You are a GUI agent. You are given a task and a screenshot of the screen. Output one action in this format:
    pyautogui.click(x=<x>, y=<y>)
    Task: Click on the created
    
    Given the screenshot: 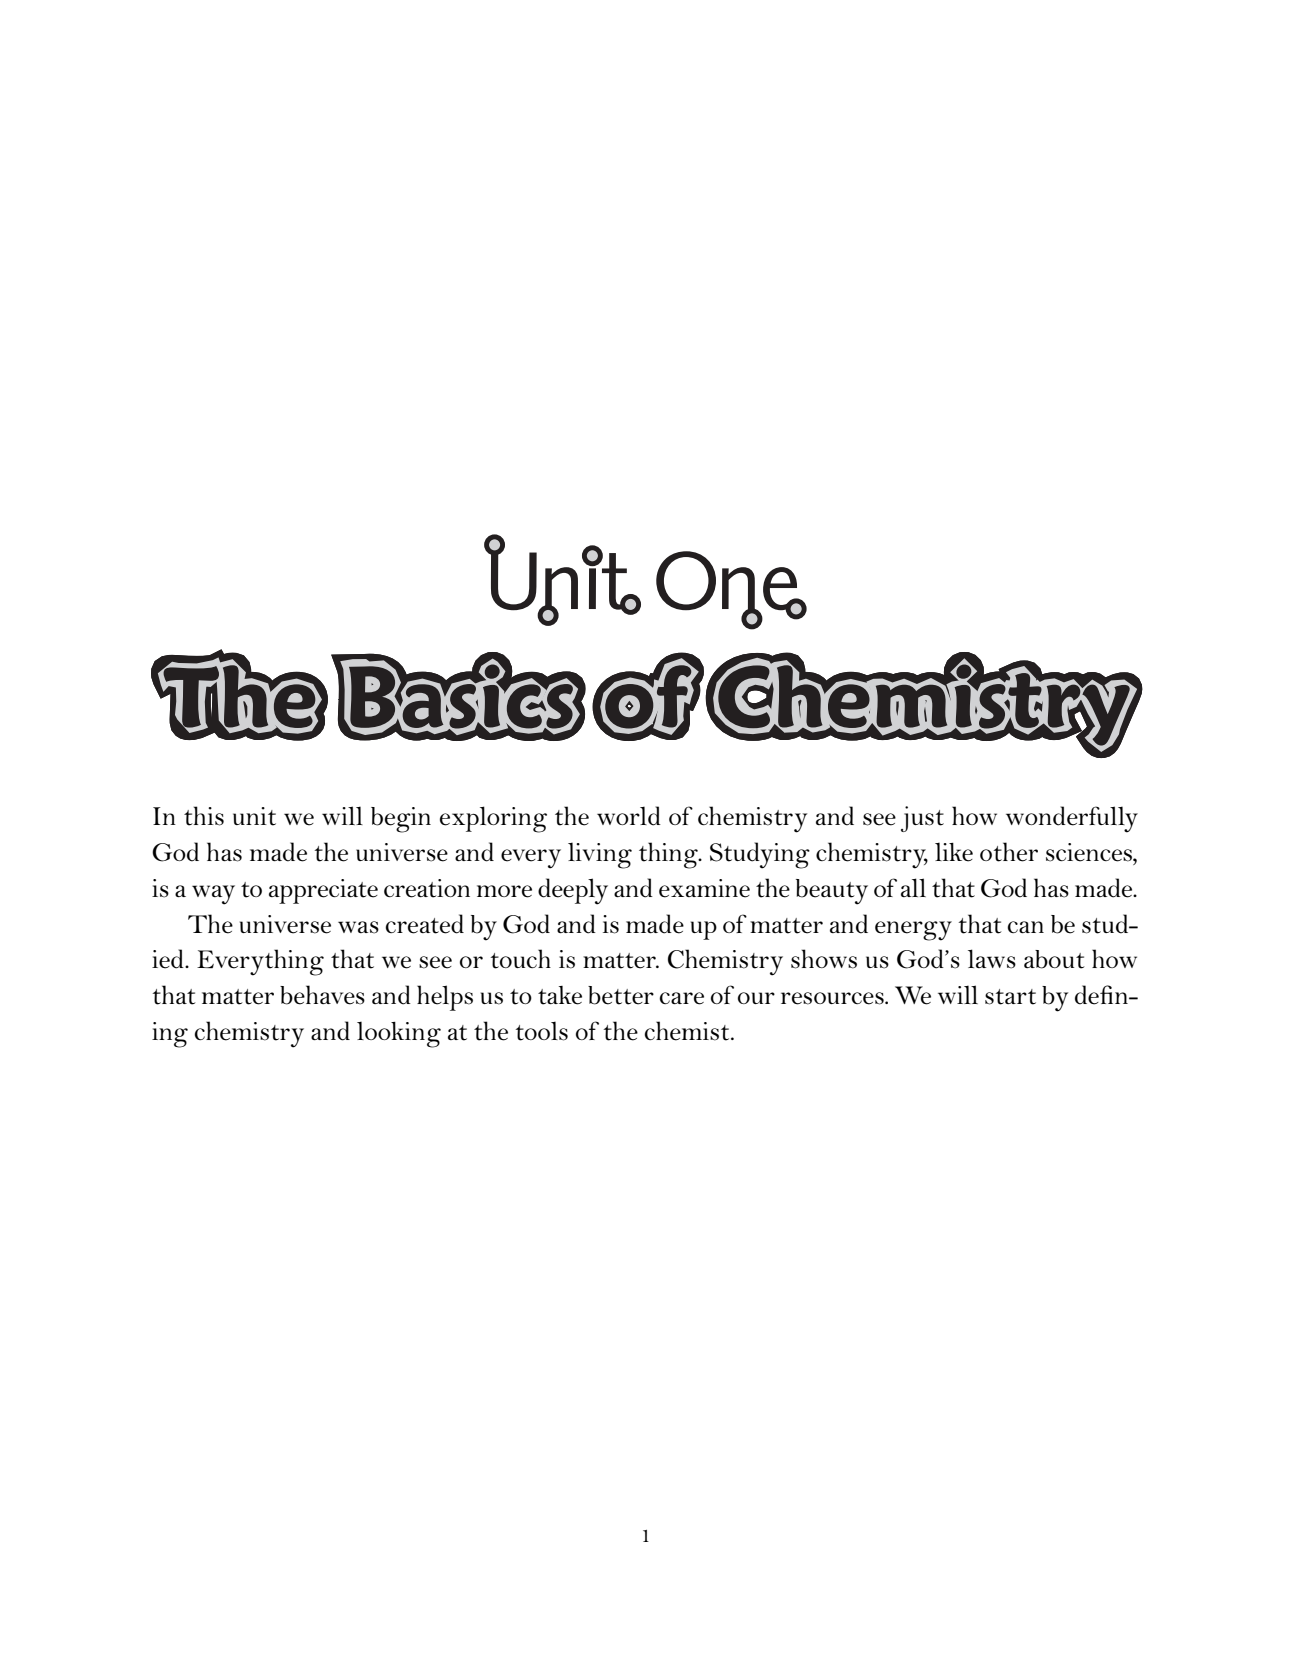 What is the action you would take?
    pyautogui.click(x=424, y=924)
